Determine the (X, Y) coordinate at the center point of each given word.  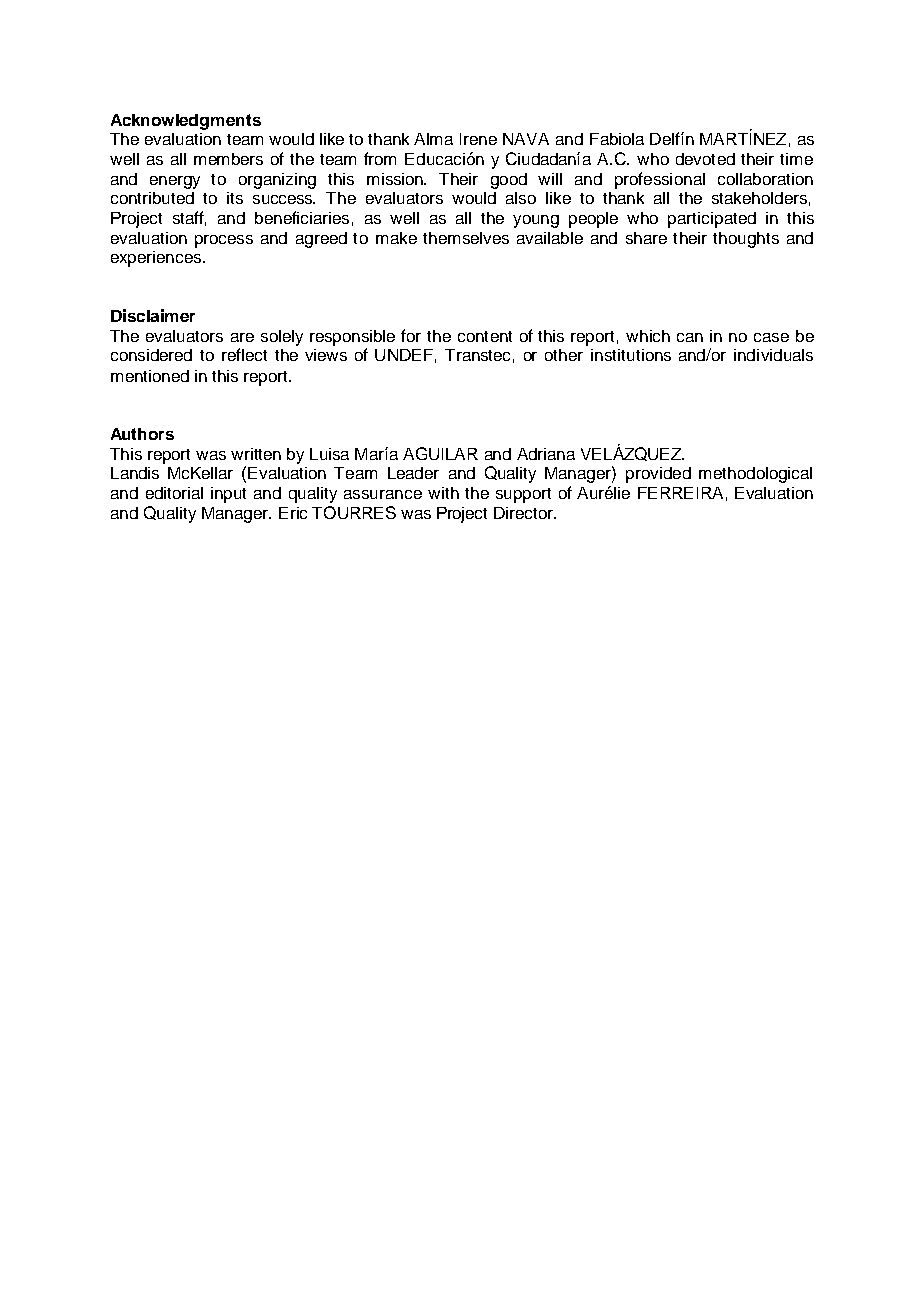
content (485, 336)
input (228, 495)
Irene (478, 139)
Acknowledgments (186, 122)
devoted (705, 159)
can (690, 337)
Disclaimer (153, 315)
